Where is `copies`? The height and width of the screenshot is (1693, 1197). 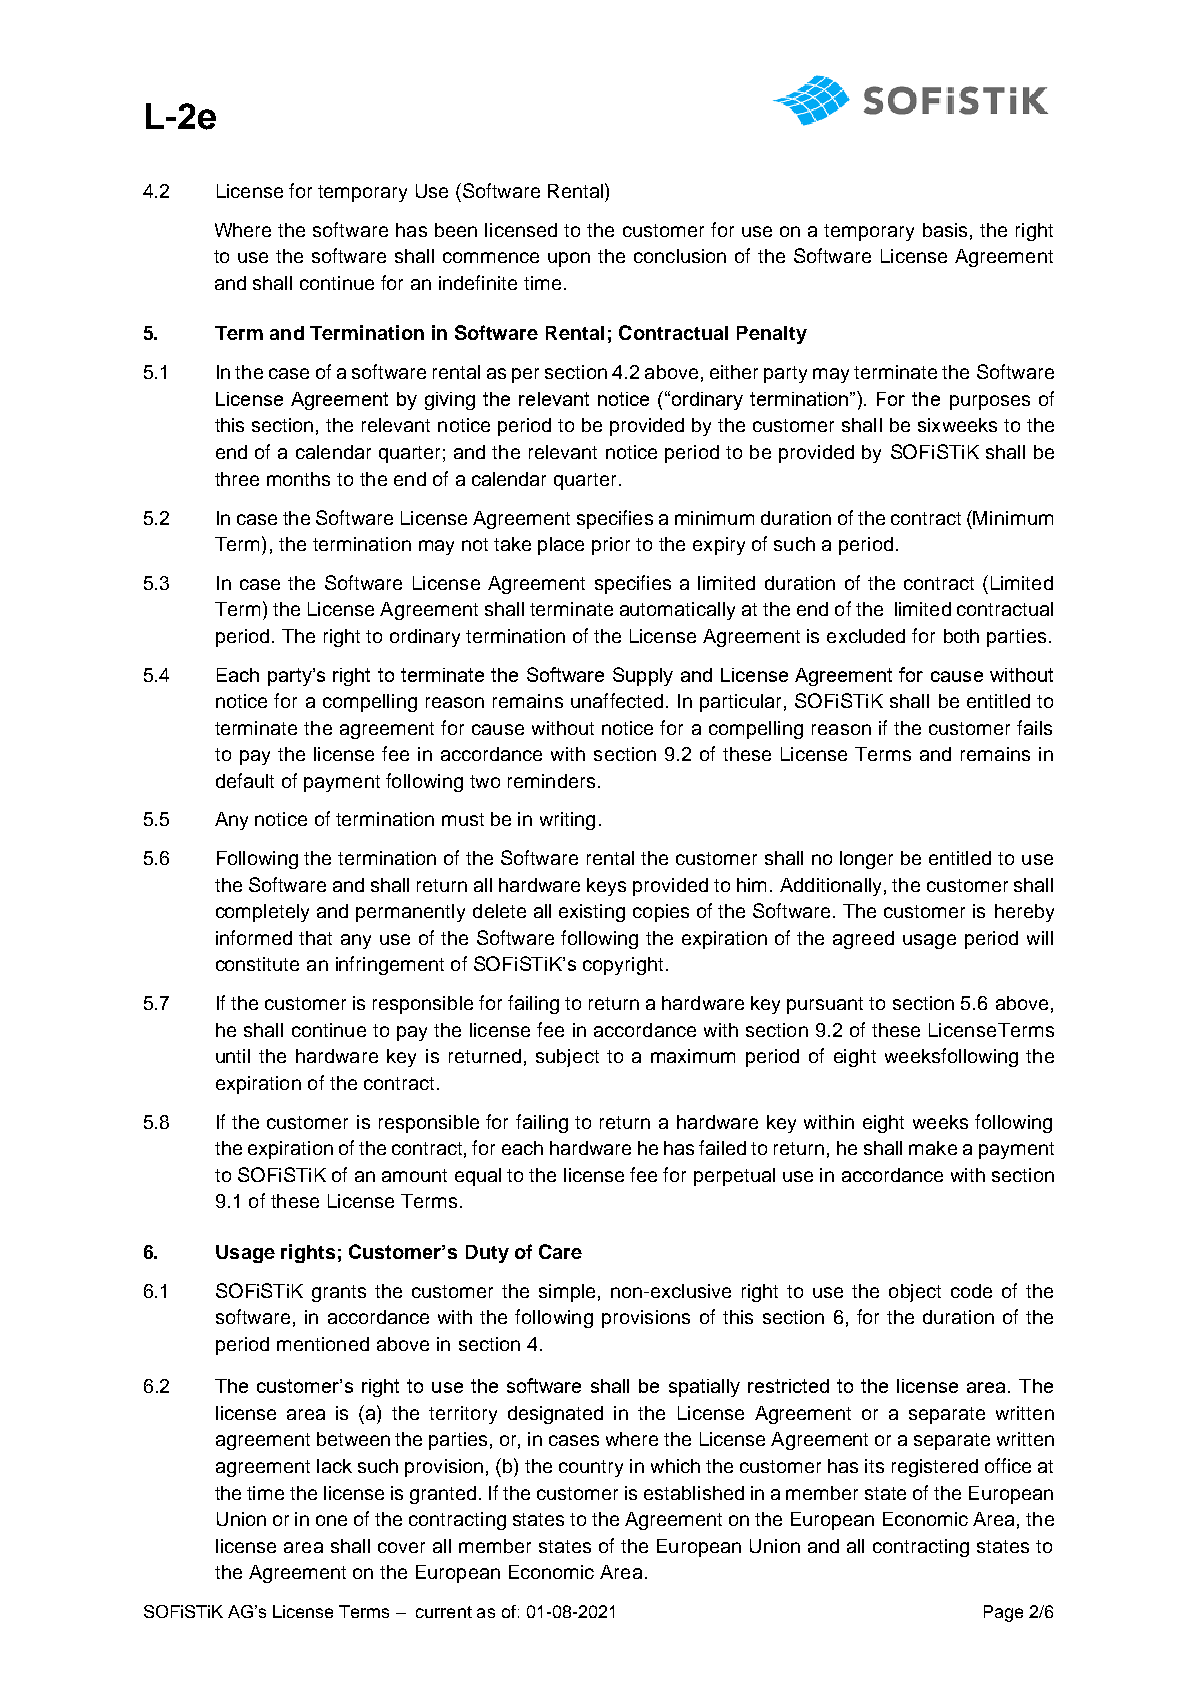
copies is located at coordinates (661, 913).
